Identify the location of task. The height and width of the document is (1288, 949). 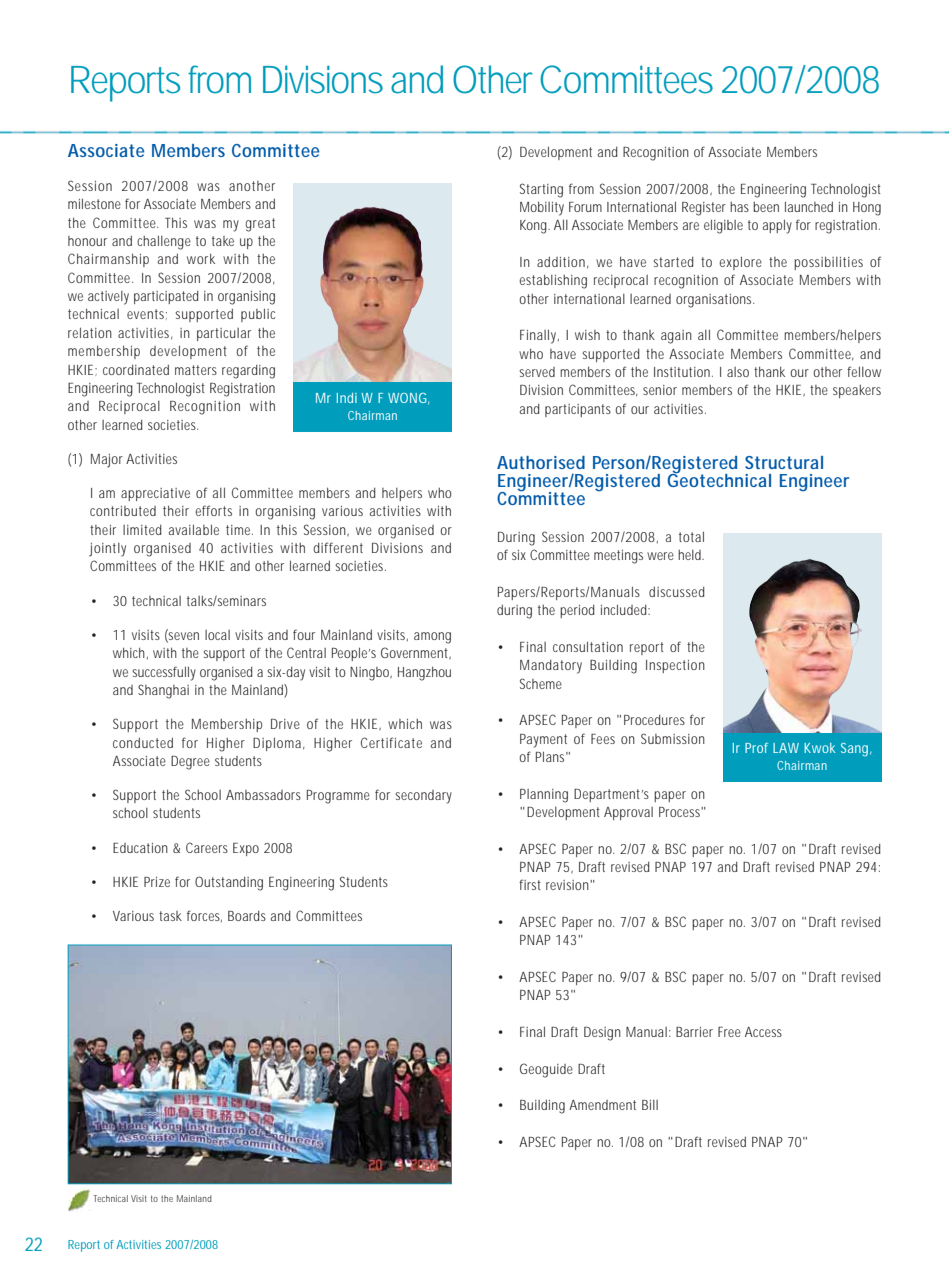
(170, 916).
